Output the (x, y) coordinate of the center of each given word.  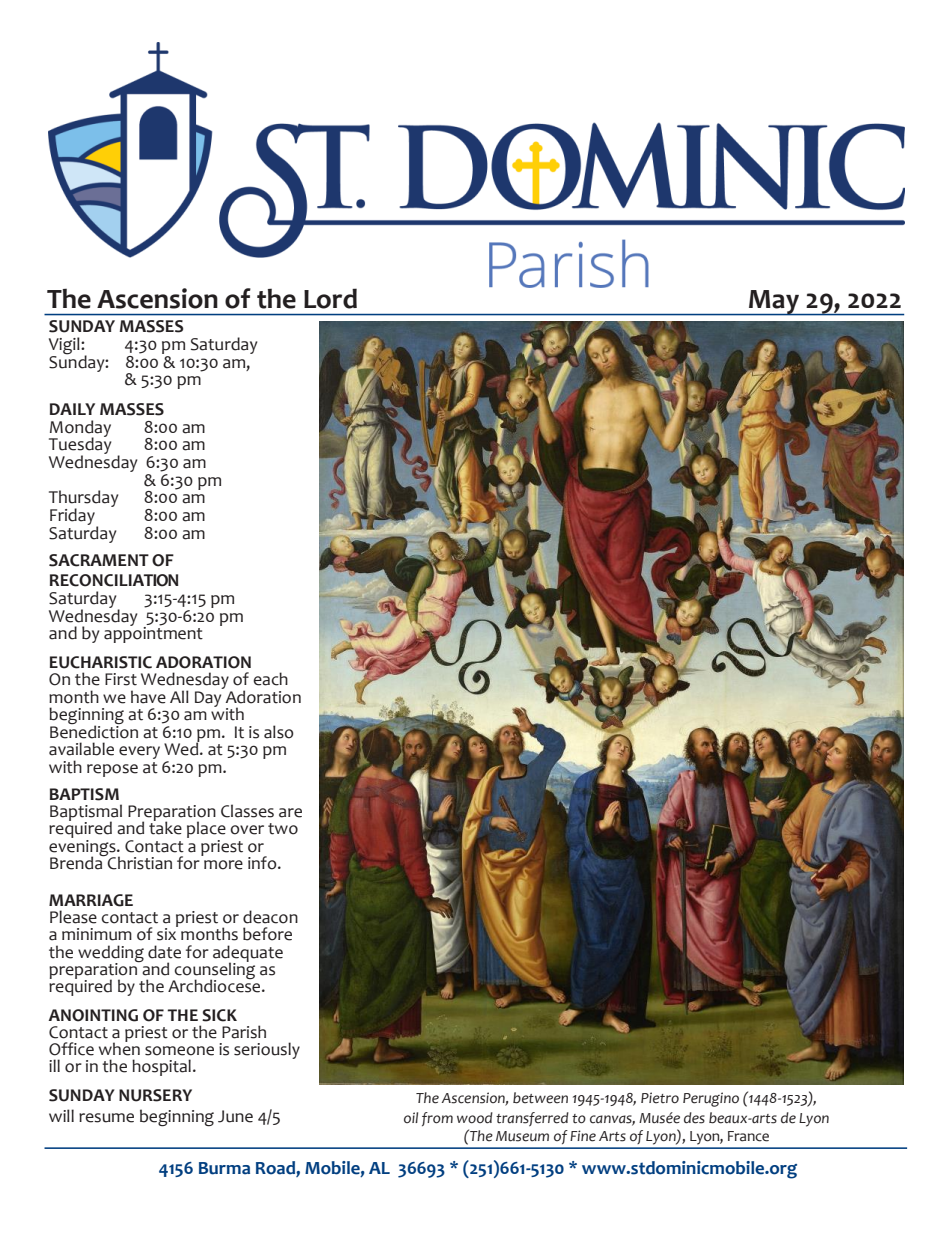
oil (411, 1117)
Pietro (660, 1098)
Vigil (65, 347)
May (774, 303)
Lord (330, 298)
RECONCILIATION (114, 580)
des (694, 1118)
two (283, 829)
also (279, 732)
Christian (139, 862)
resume (106, 1118)
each (270, 679)
